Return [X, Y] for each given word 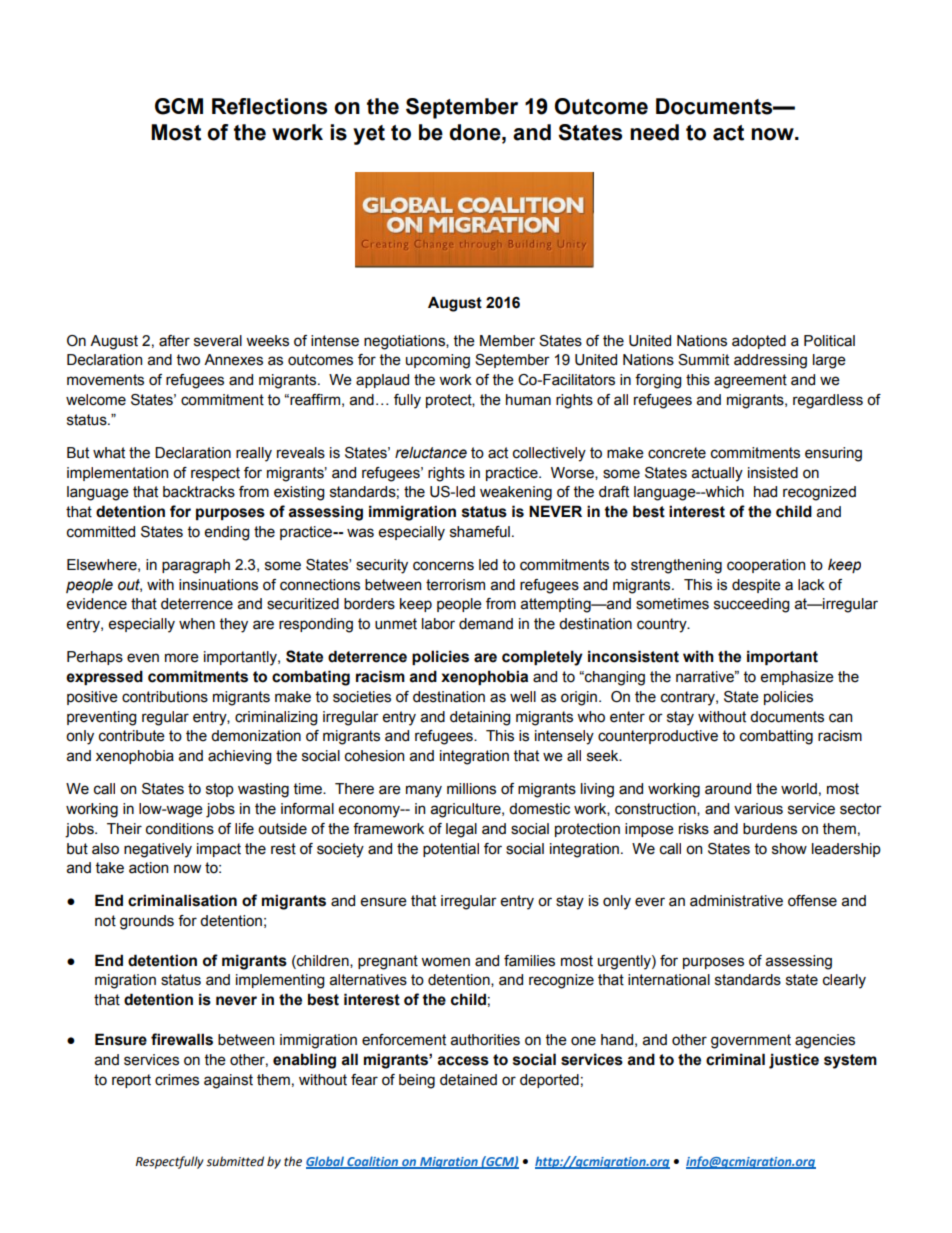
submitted [235, 1161]
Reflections [269, 106]
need [654, 132]
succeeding [752, 605]
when [197, 624]
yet [369, 135]
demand [486, 624]
